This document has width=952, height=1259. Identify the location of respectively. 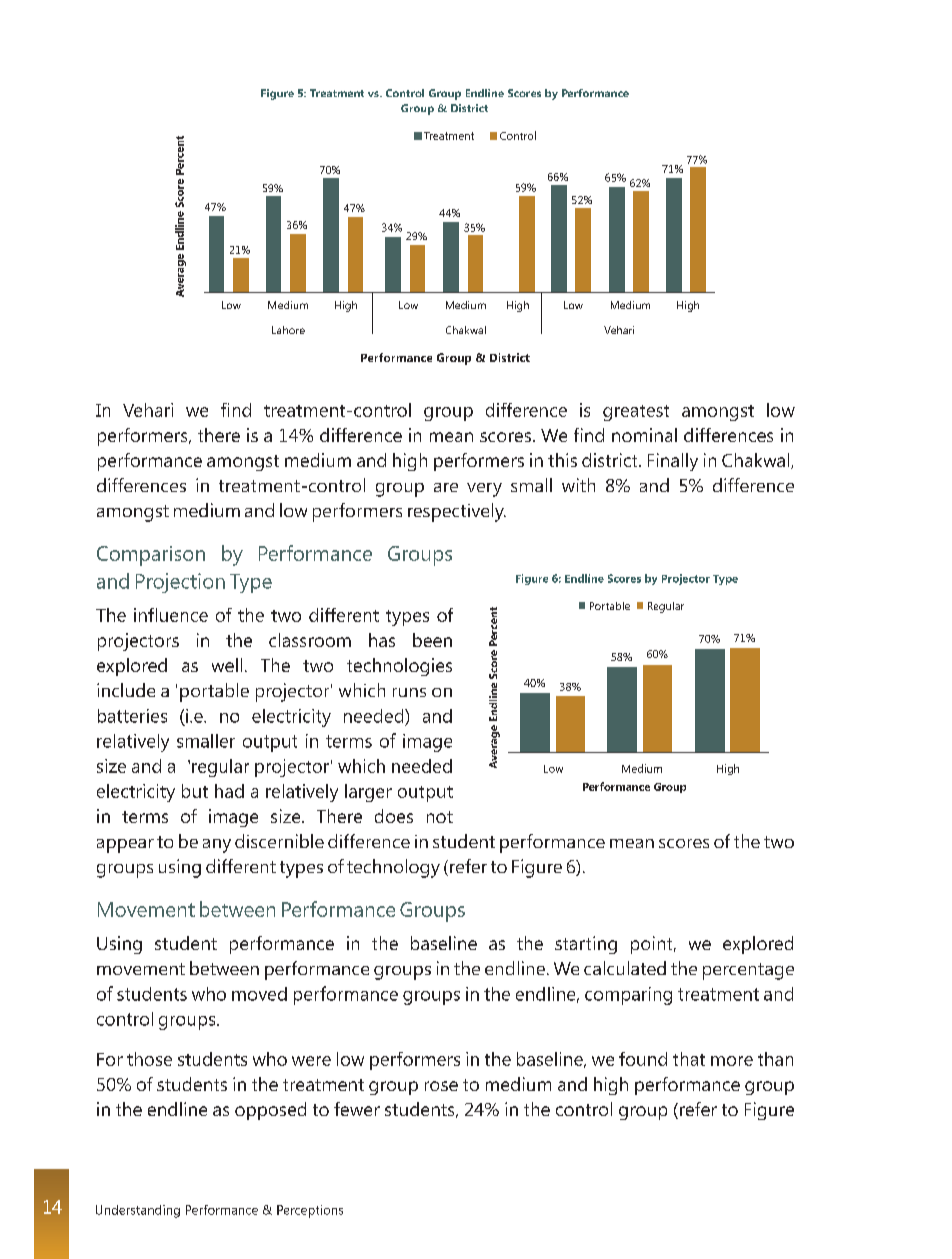
(457, 512).
